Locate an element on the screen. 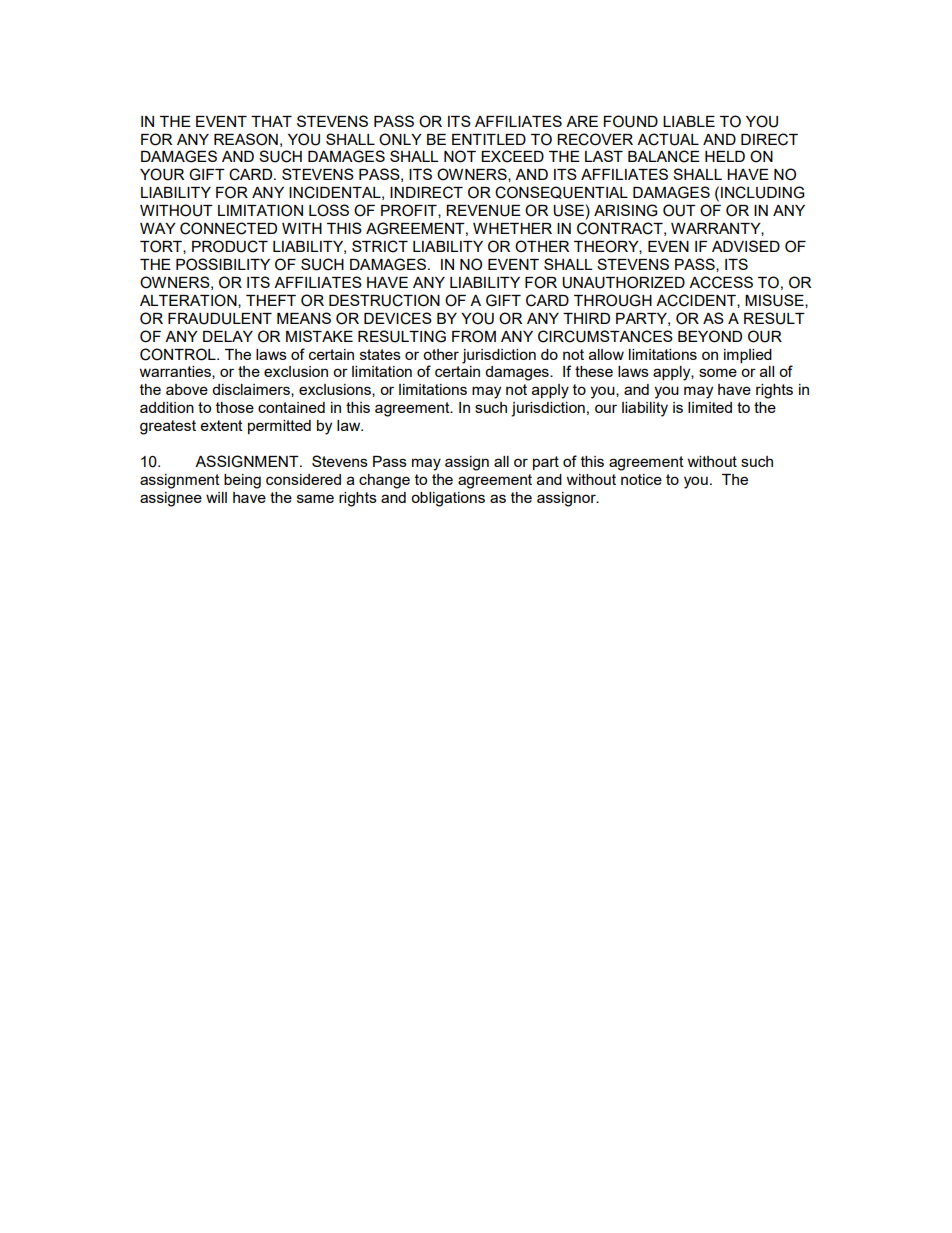 The image size is (952, 1233). ACCIDENT is located at coordinates (697, 301).
